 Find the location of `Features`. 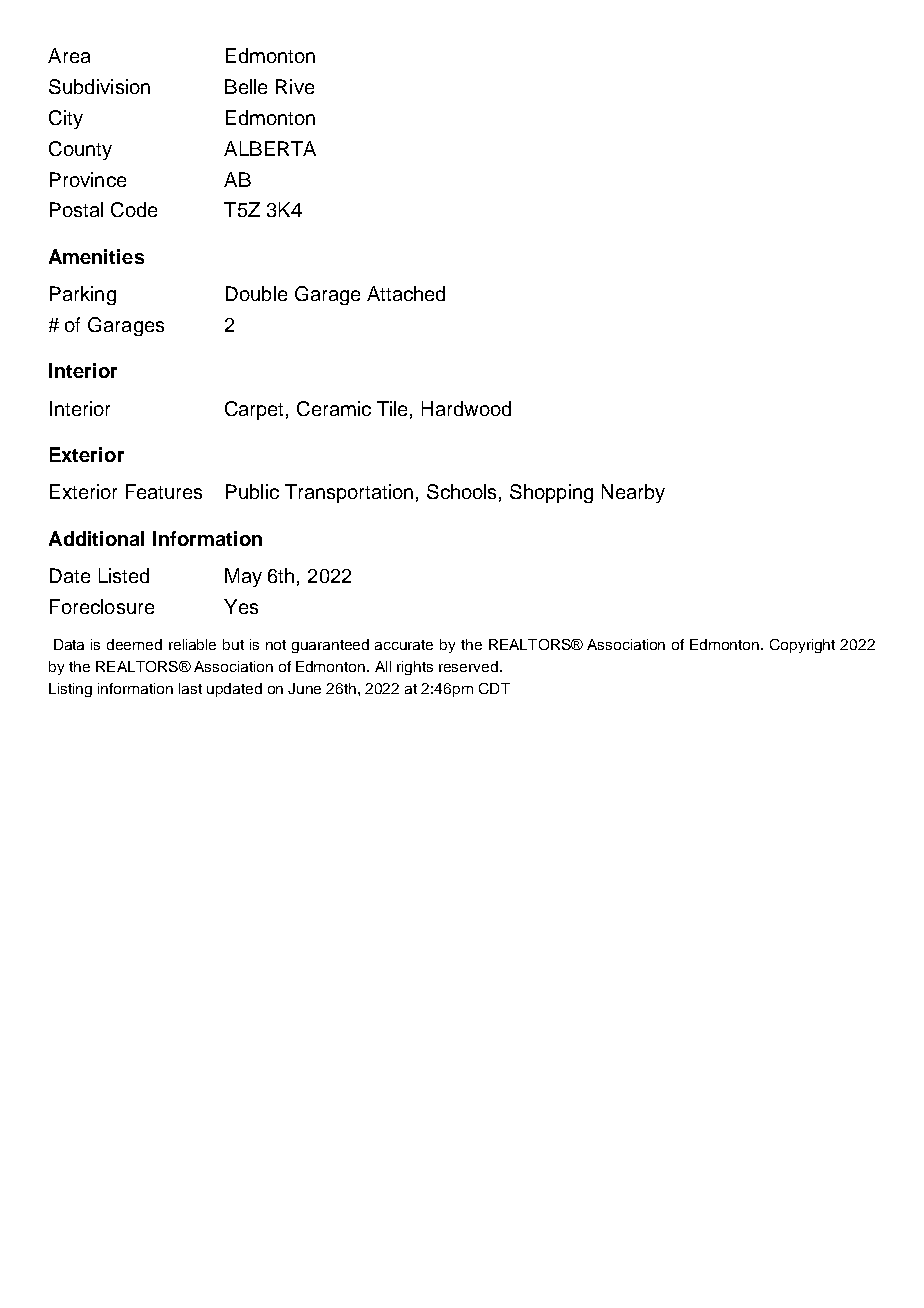

Features is located at coordinates (164, 491).
